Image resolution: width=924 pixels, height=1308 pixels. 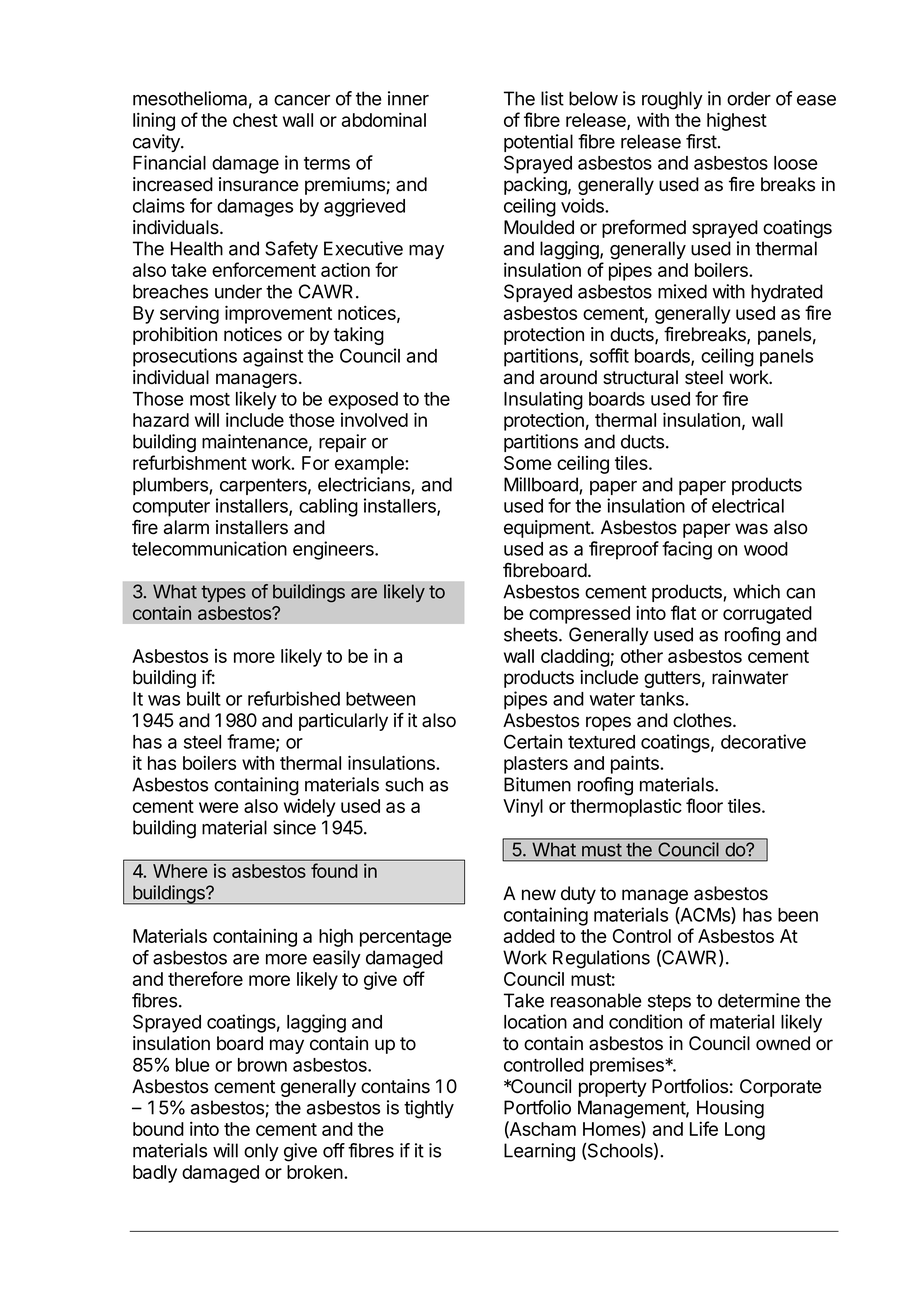 I want to click on potential, so click(x=538, y=143).
